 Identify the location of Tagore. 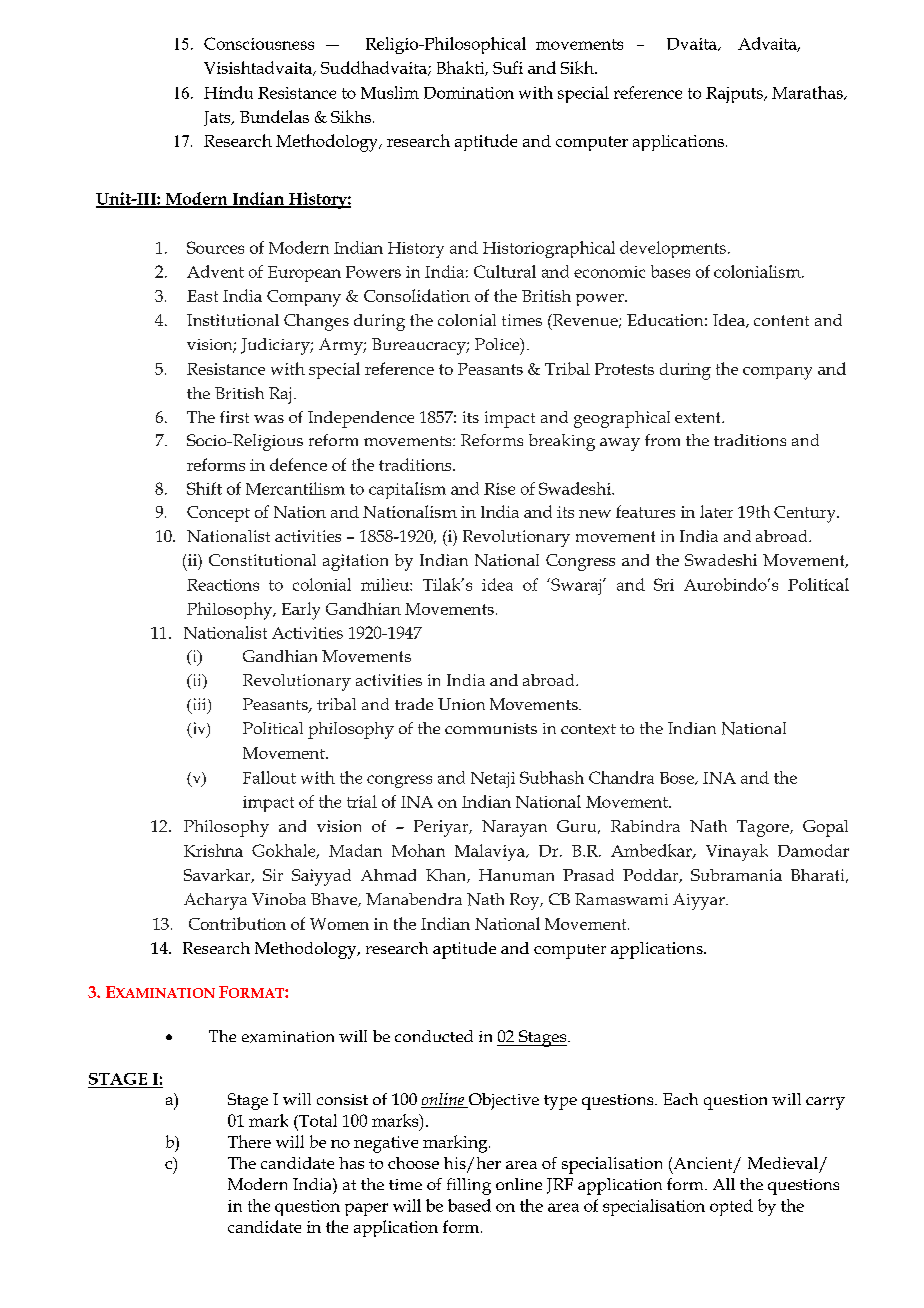
(764, 828).
